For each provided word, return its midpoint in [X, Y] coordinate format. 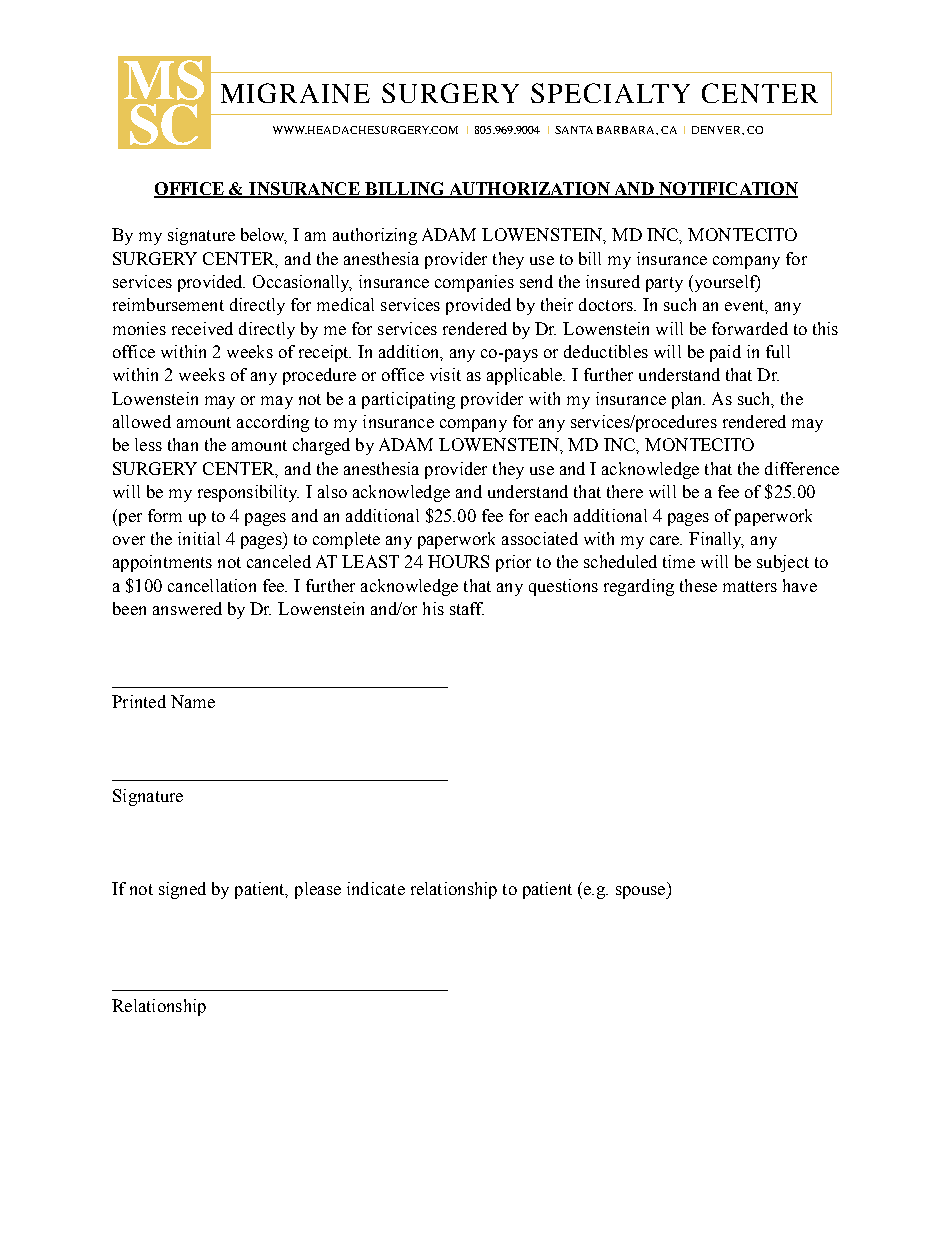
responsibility [248, 493]
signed [182, 890]
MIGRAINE [295, 93]
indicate [376, 888]
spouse [642, 892]
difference [802, 468]
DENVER [717, 130]
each [551, 515]
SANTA [574, 130]
